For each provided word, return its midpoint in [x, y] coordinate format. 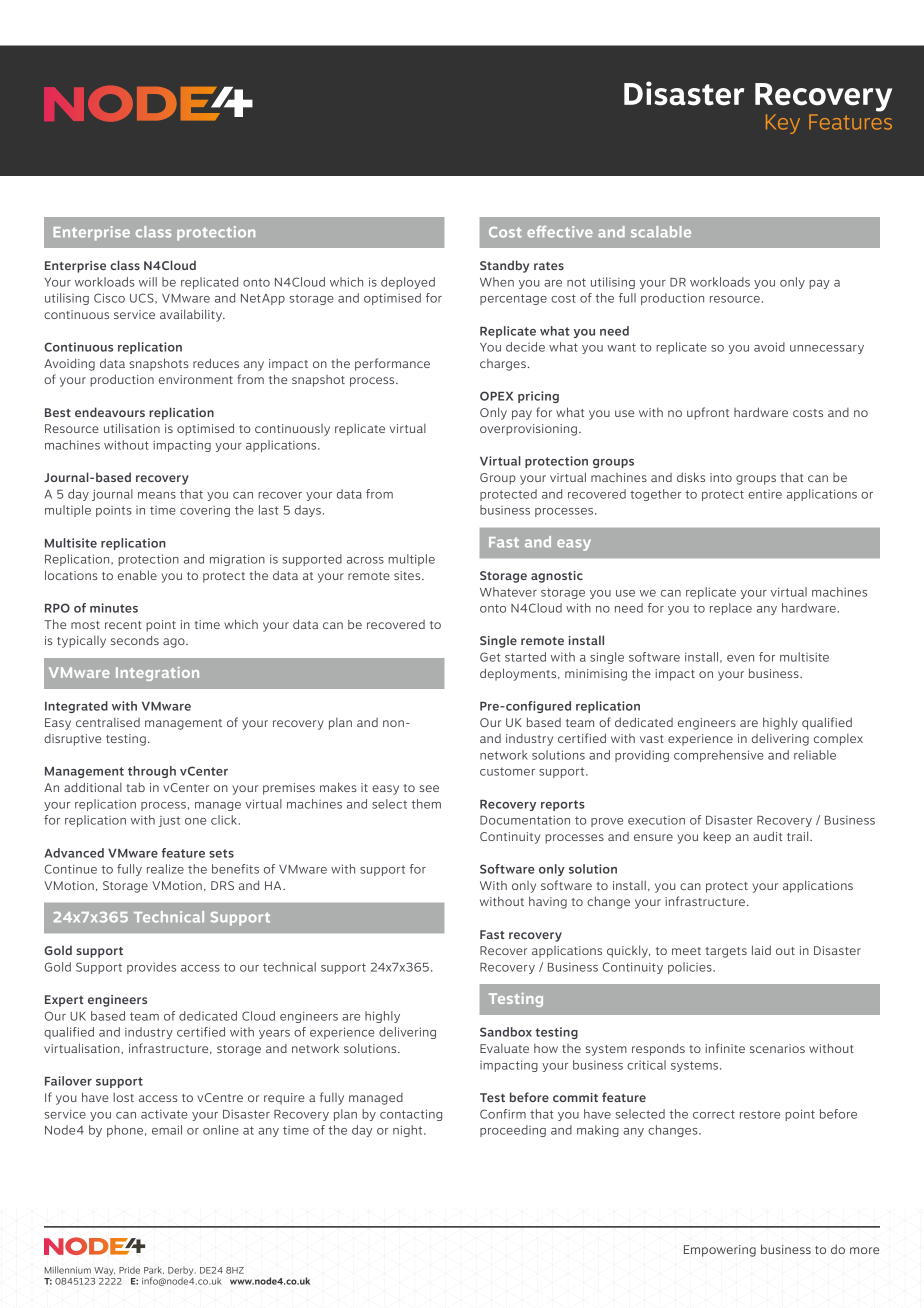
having [548, 902]
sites [408, 575]
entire [765, 494]
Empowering [720, 1251]
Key [783, 124]
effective [560, 232]
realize [165, 869]
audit [767, 836]
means [157, 495]
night [409, 1131]
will [148, 282]
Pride [129, 1270]
